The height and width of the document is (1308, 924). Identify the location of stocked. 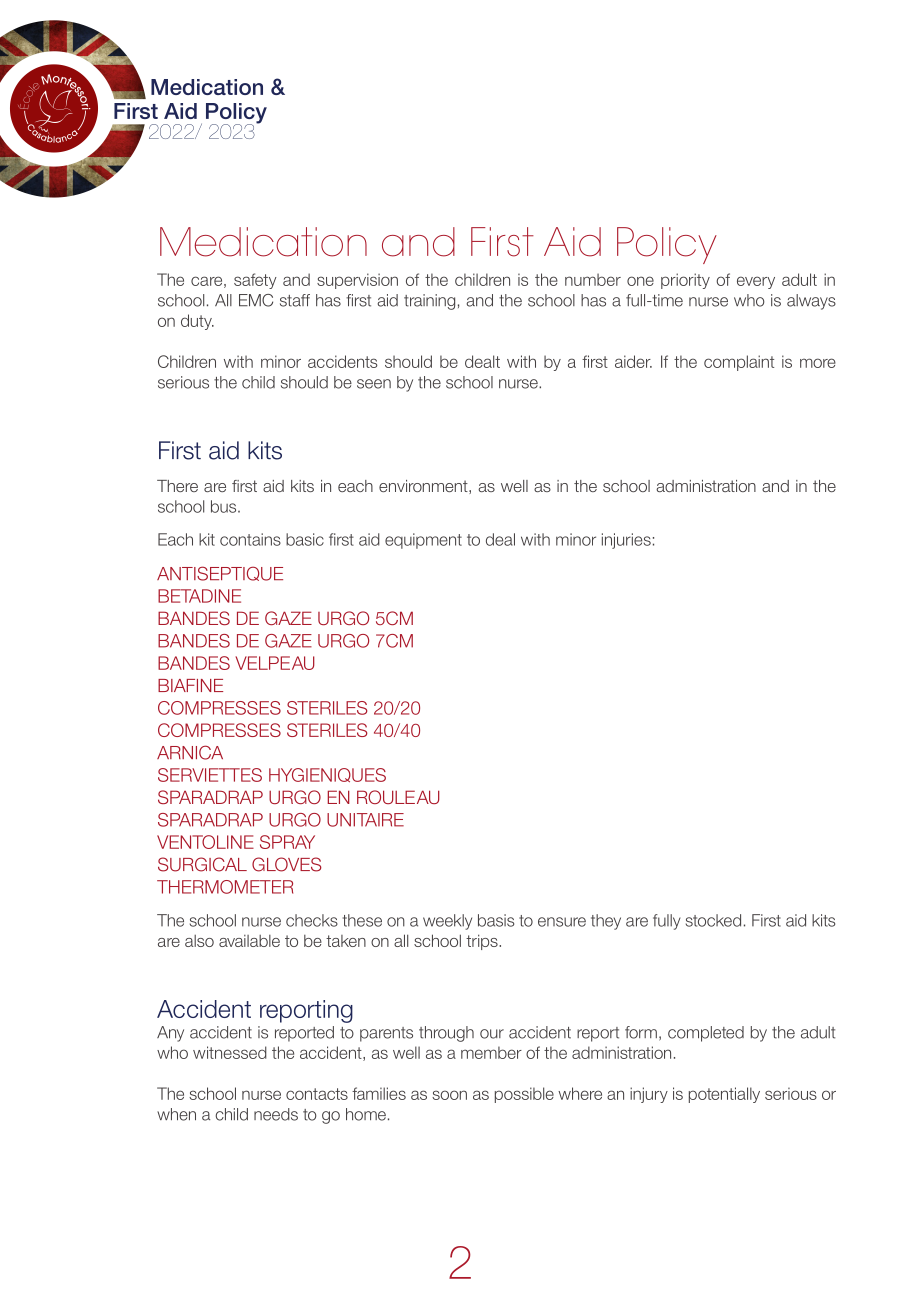
(713, 920).
